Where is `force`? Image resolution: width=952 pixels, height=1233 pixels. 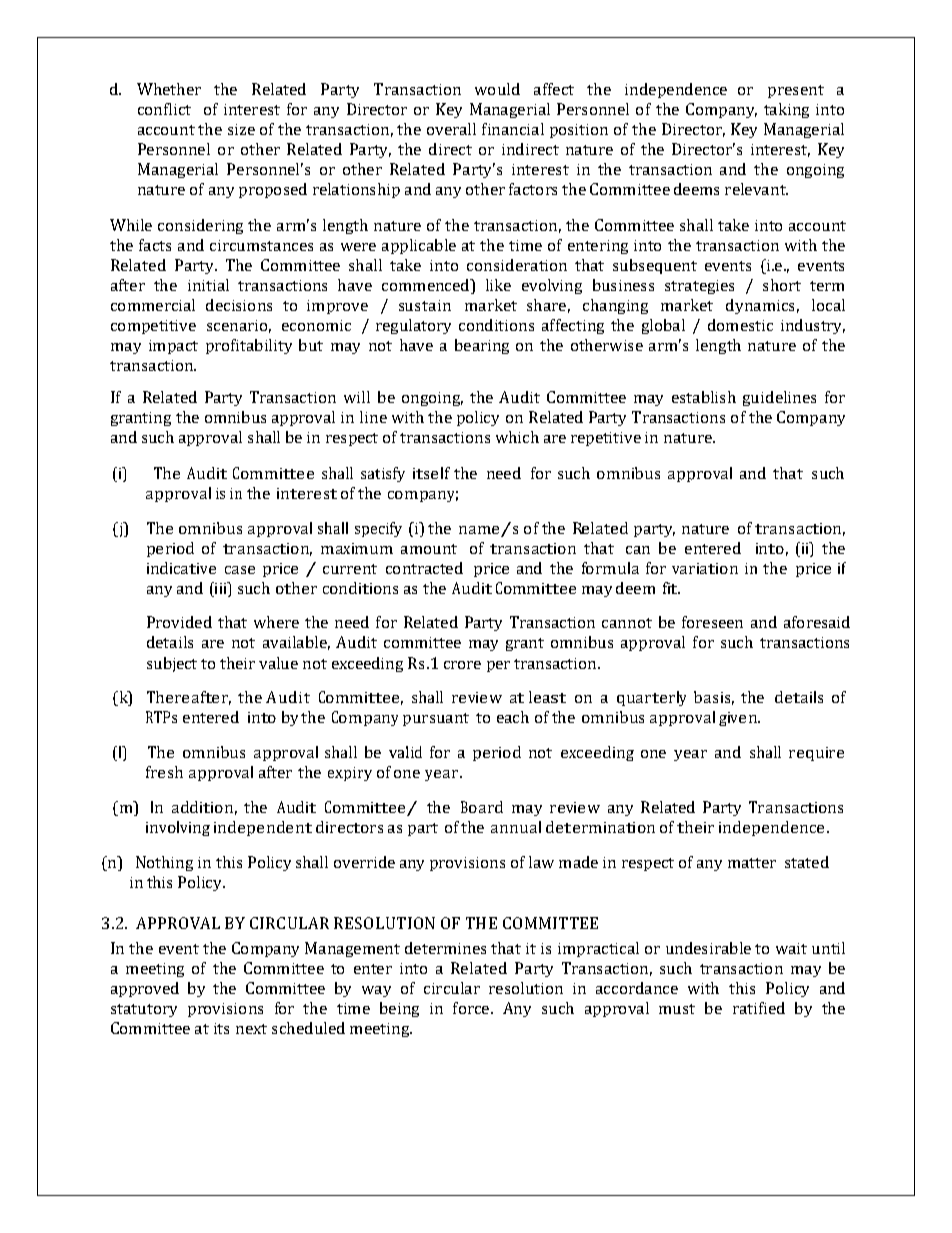 force is located at coordinates (472, 1008).
